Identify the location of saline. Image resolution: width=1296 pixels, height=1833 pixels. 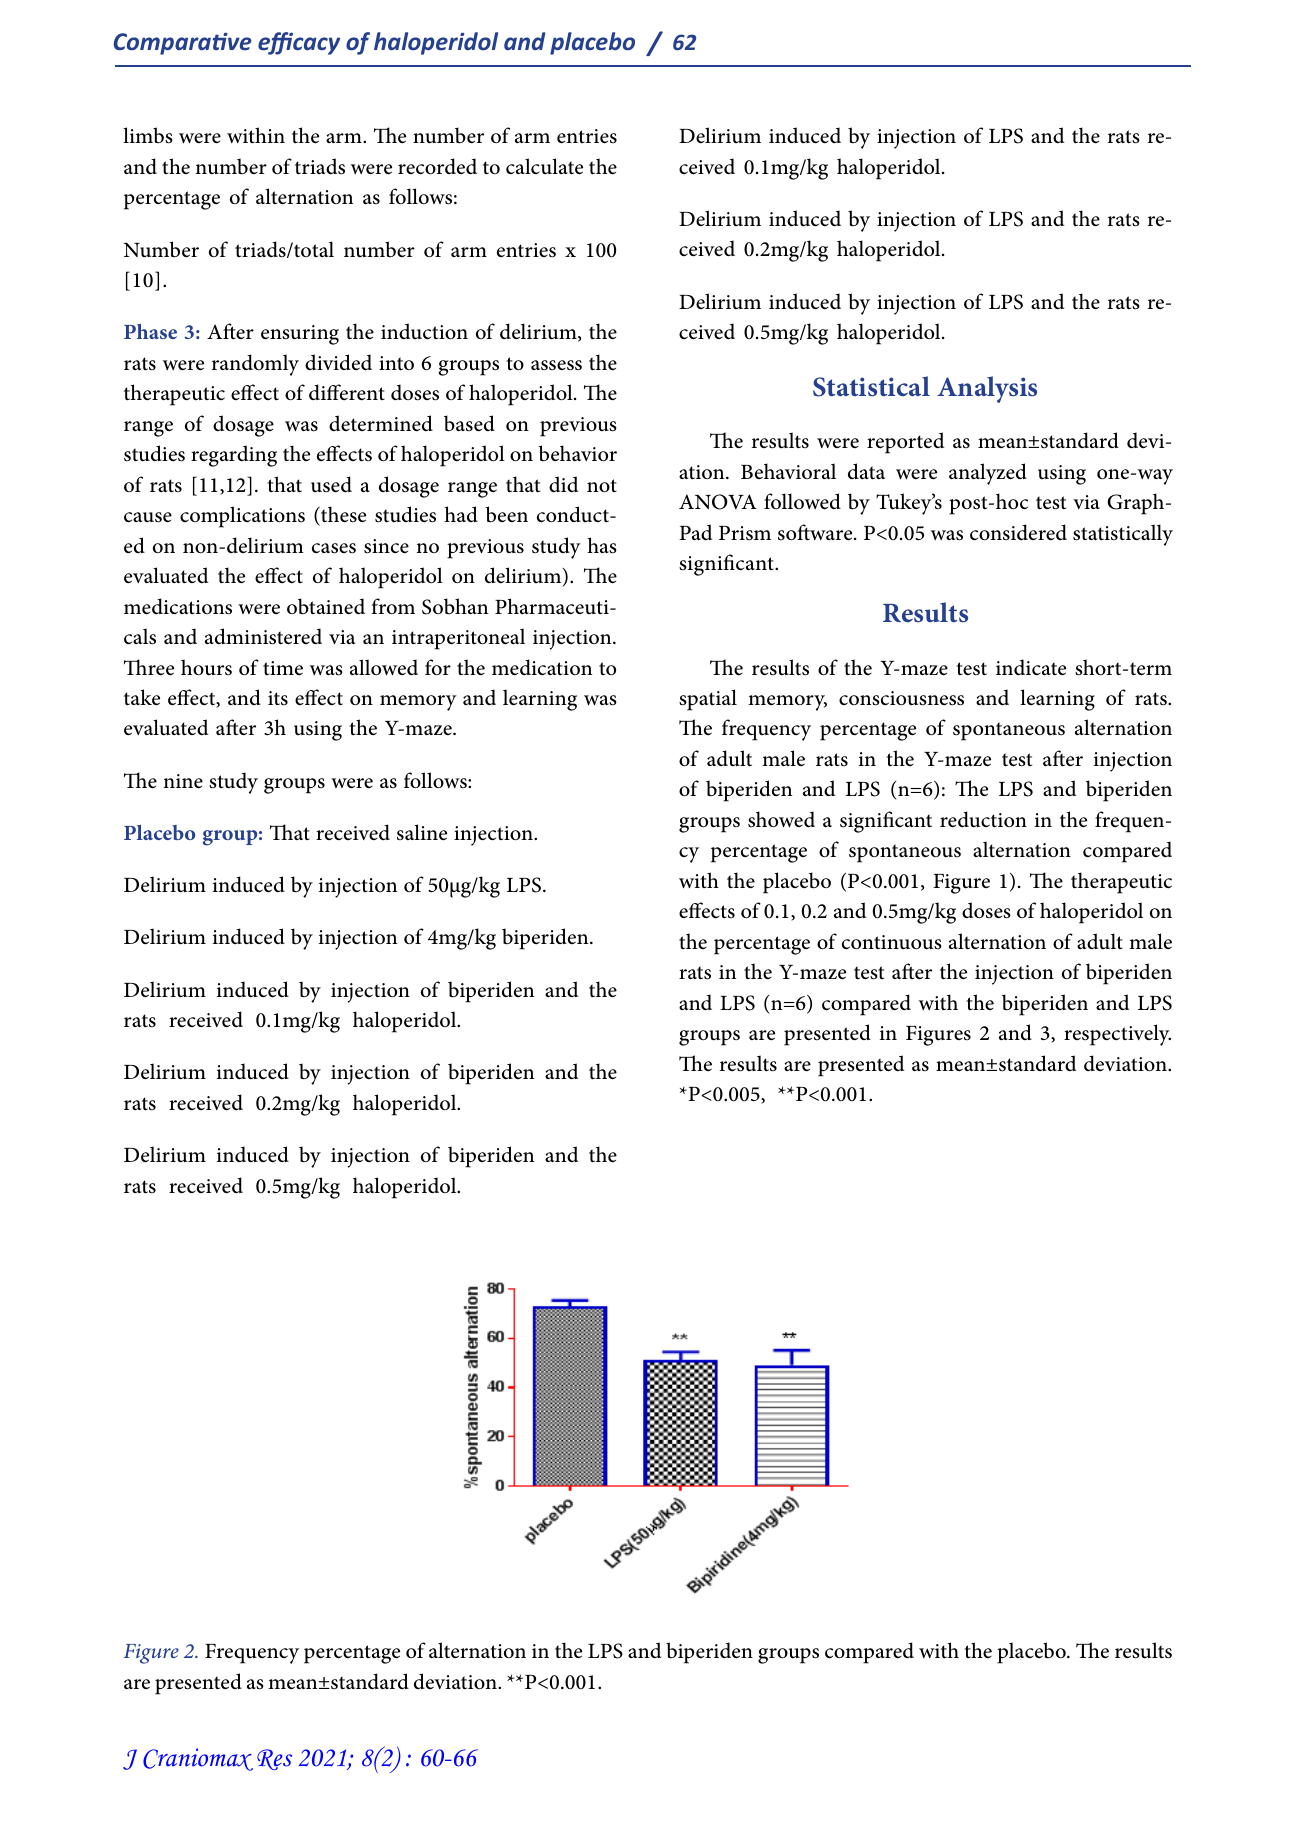
(422, 832).
